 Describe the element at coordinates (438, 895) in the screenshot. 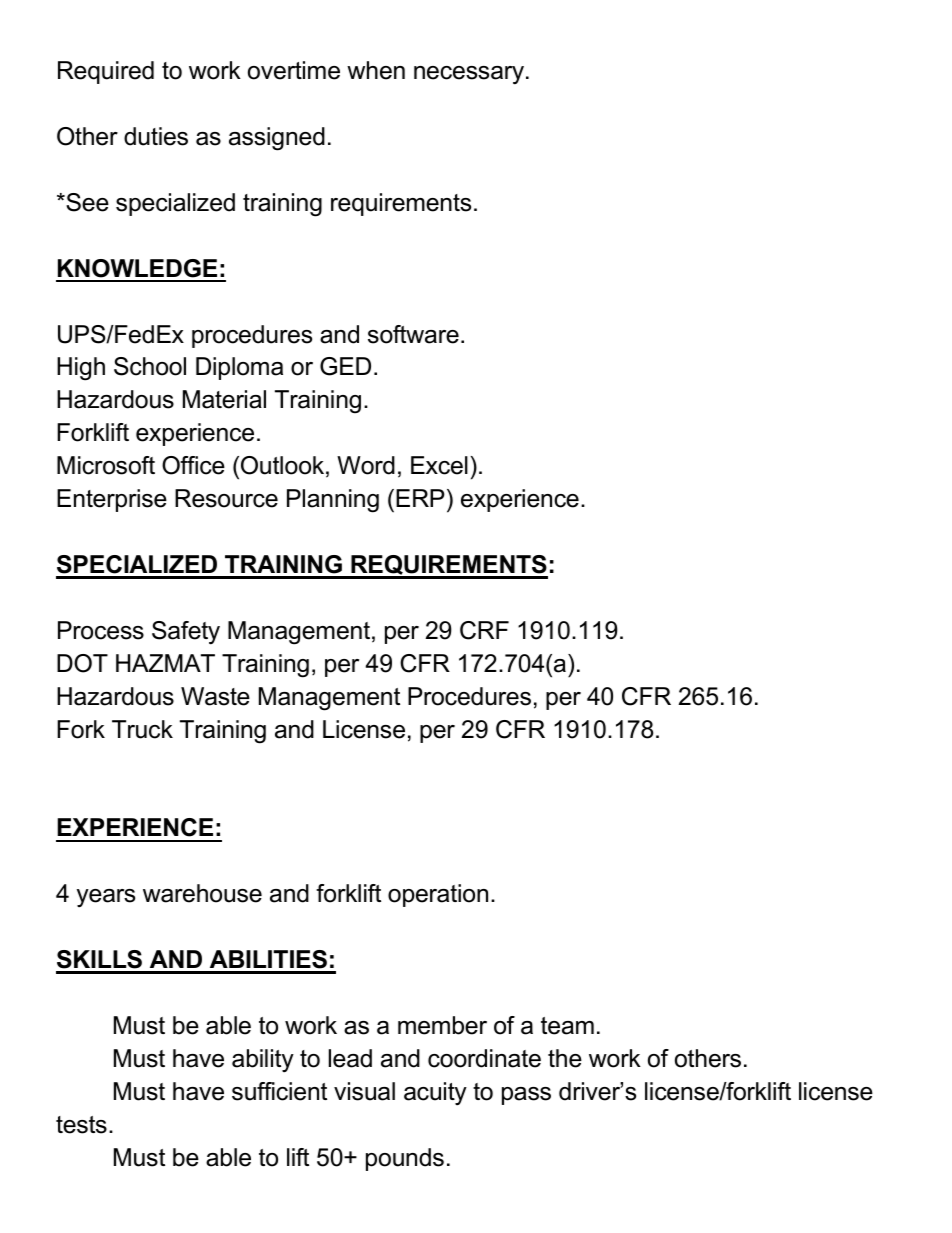

I see `operation` at that location.
